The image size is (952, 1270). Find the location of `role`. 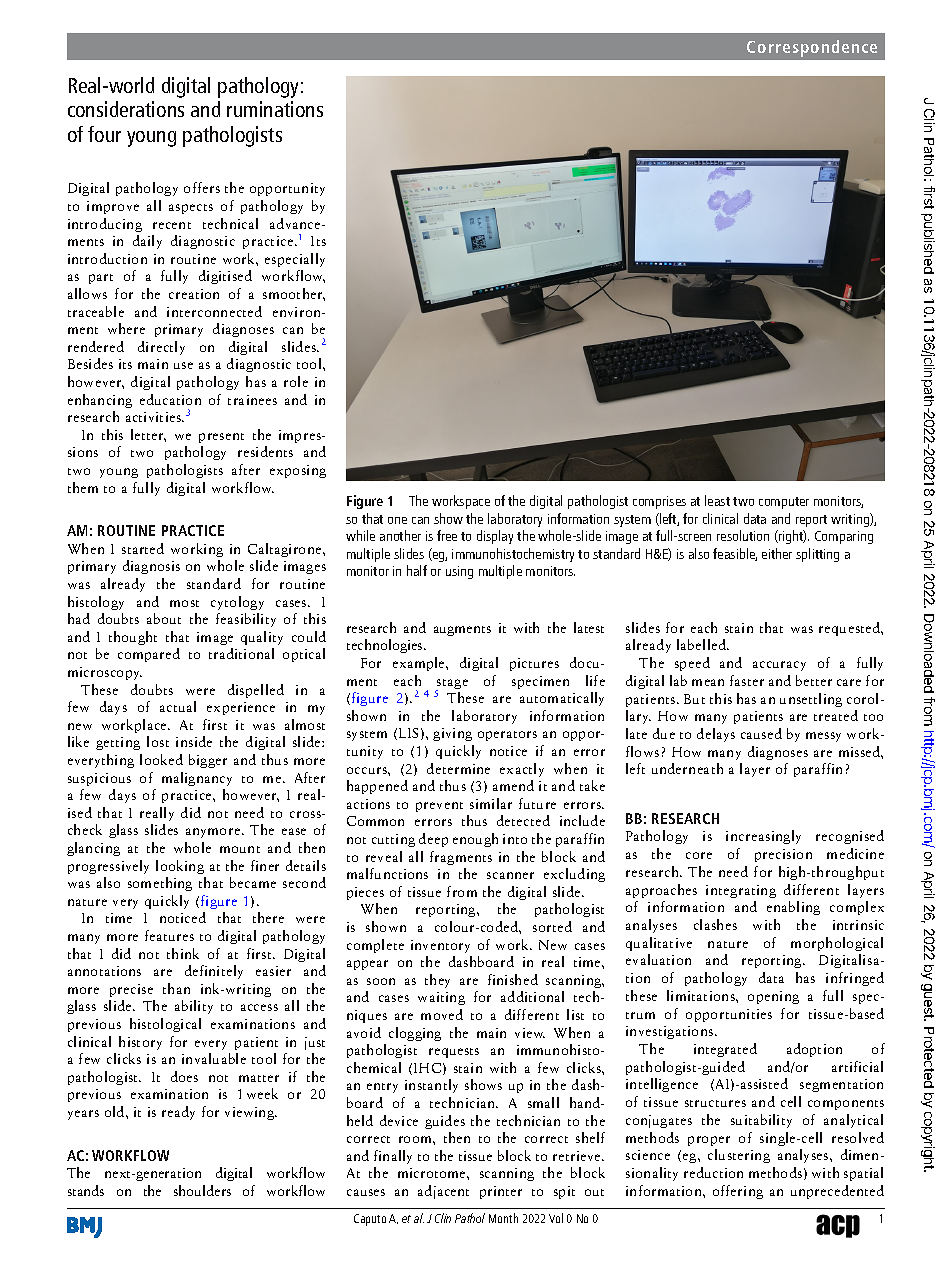

role is located at coordinates (296, 381).
